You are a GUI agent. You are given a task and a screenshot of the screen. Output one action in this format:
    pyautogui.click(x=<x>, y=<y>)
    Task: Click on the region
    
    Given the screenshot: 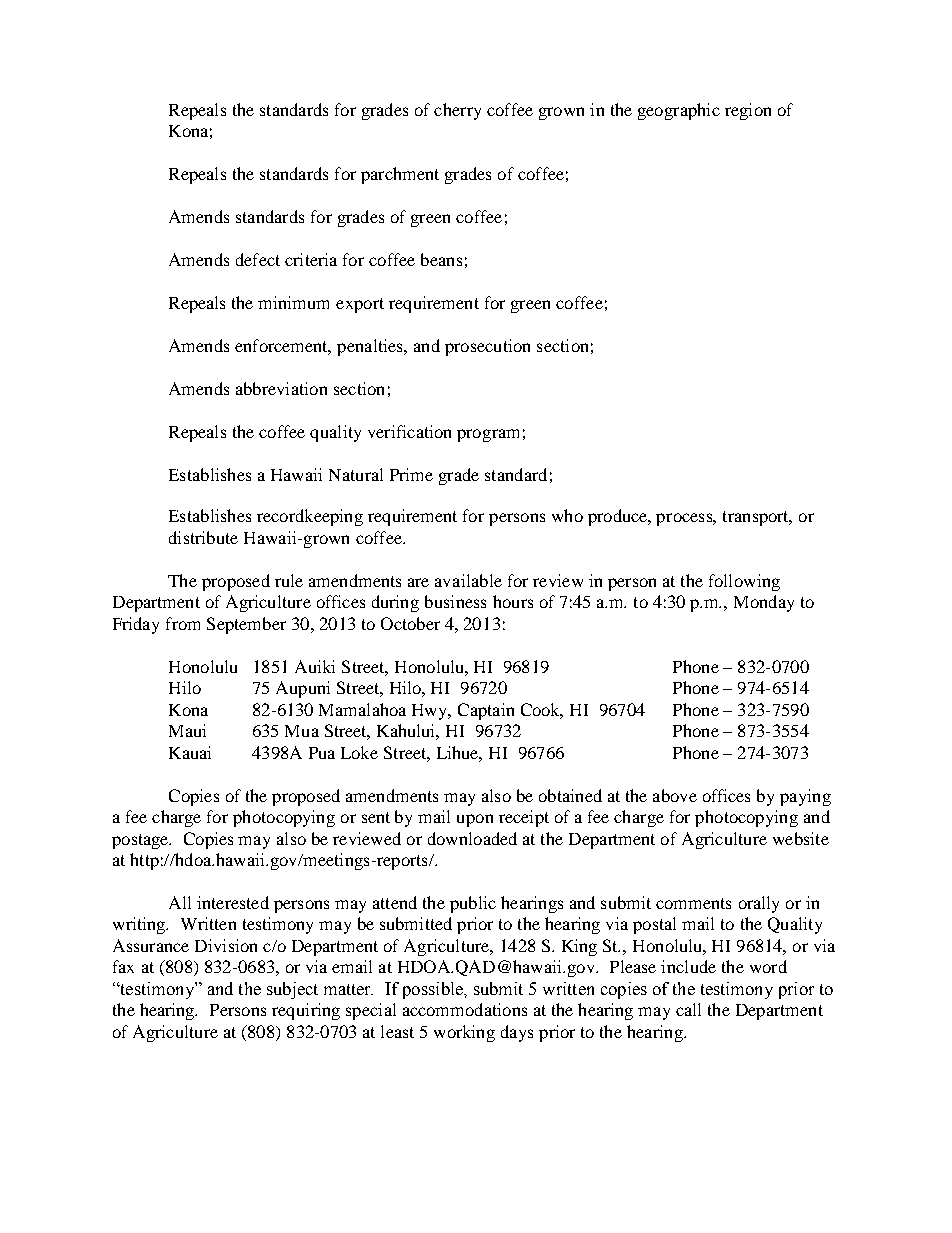 What is the action you would take?
    pyautogui.click(x=748, y=111)
